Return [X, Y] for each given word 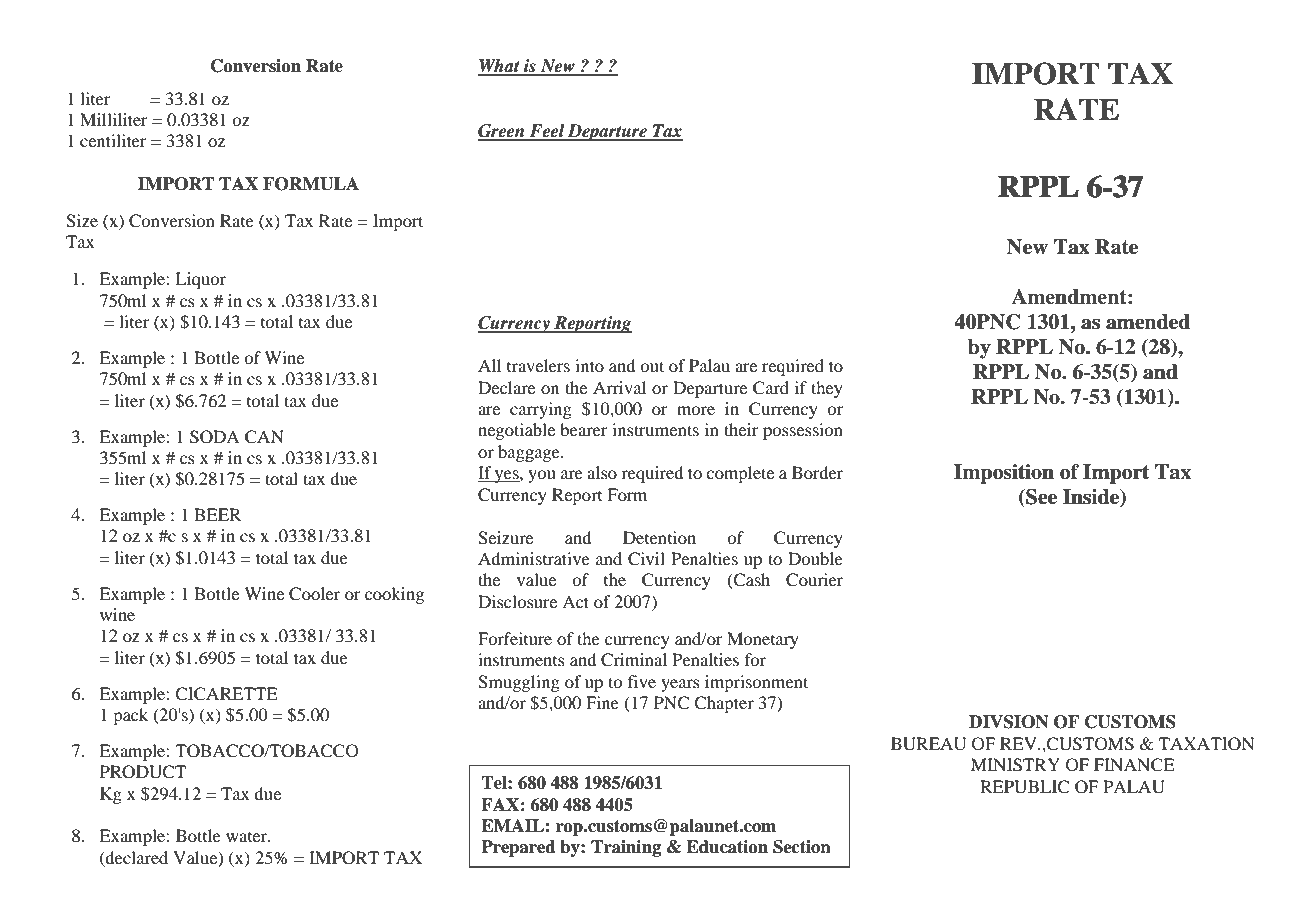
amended [1148, 322]
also [602, 472]
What [500, 67]
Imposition [1004, 474]
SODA [215, 437]
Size [82, 221]
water [248, 837]
